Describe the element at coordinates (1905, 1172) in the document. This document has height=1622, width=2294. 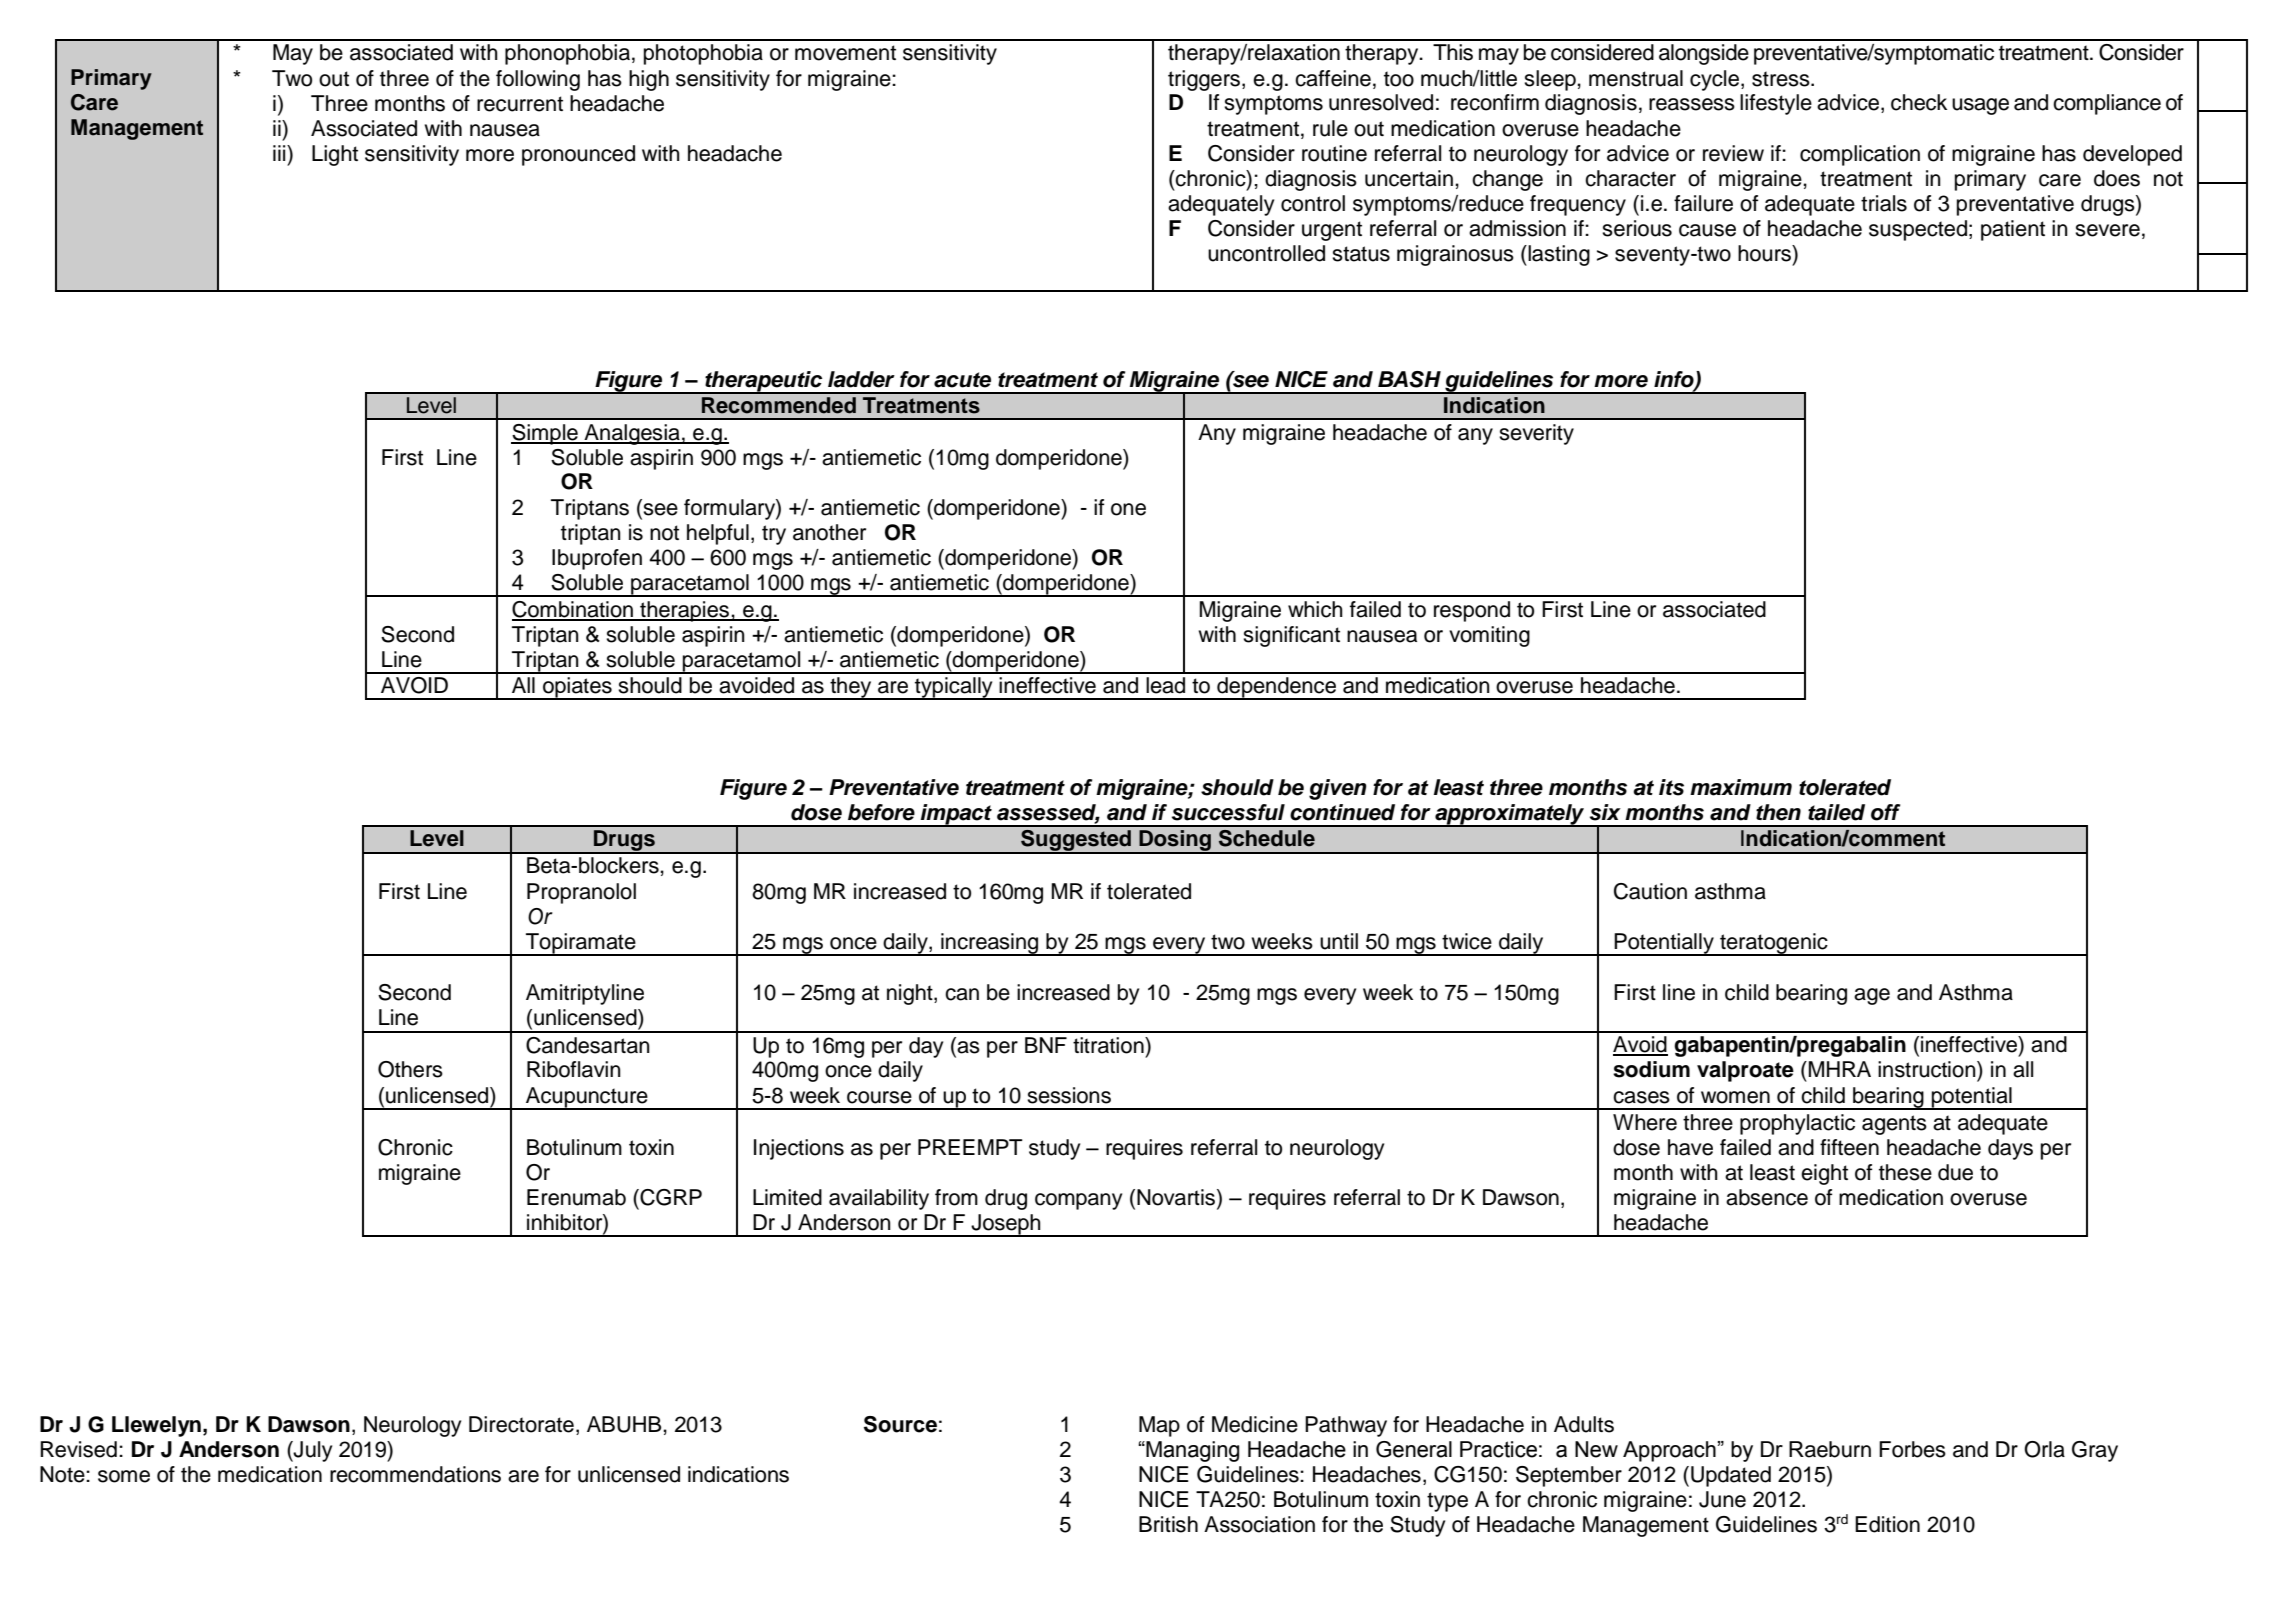
I see `these` at that location.
